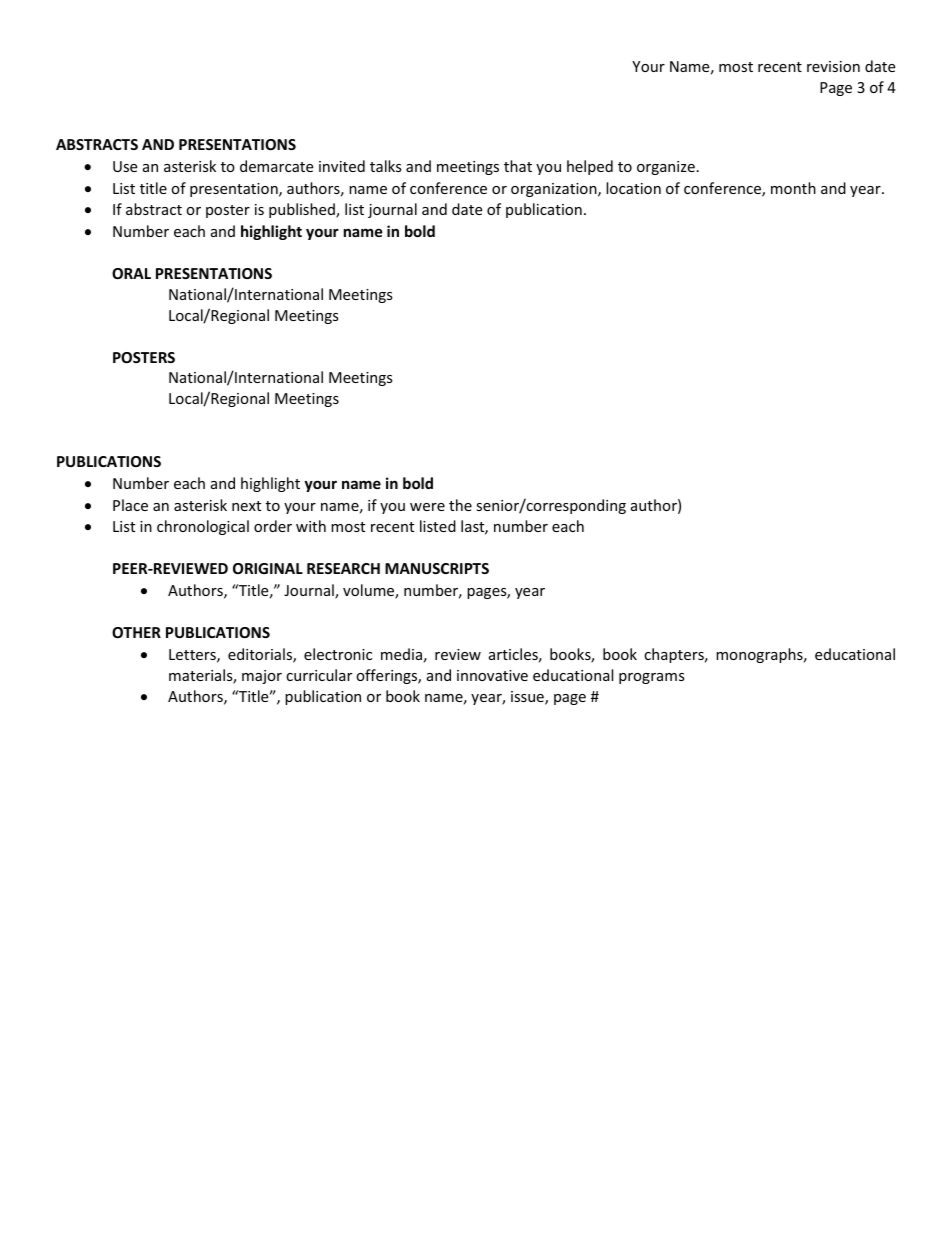  I want to click on that, so click(518, 166).
